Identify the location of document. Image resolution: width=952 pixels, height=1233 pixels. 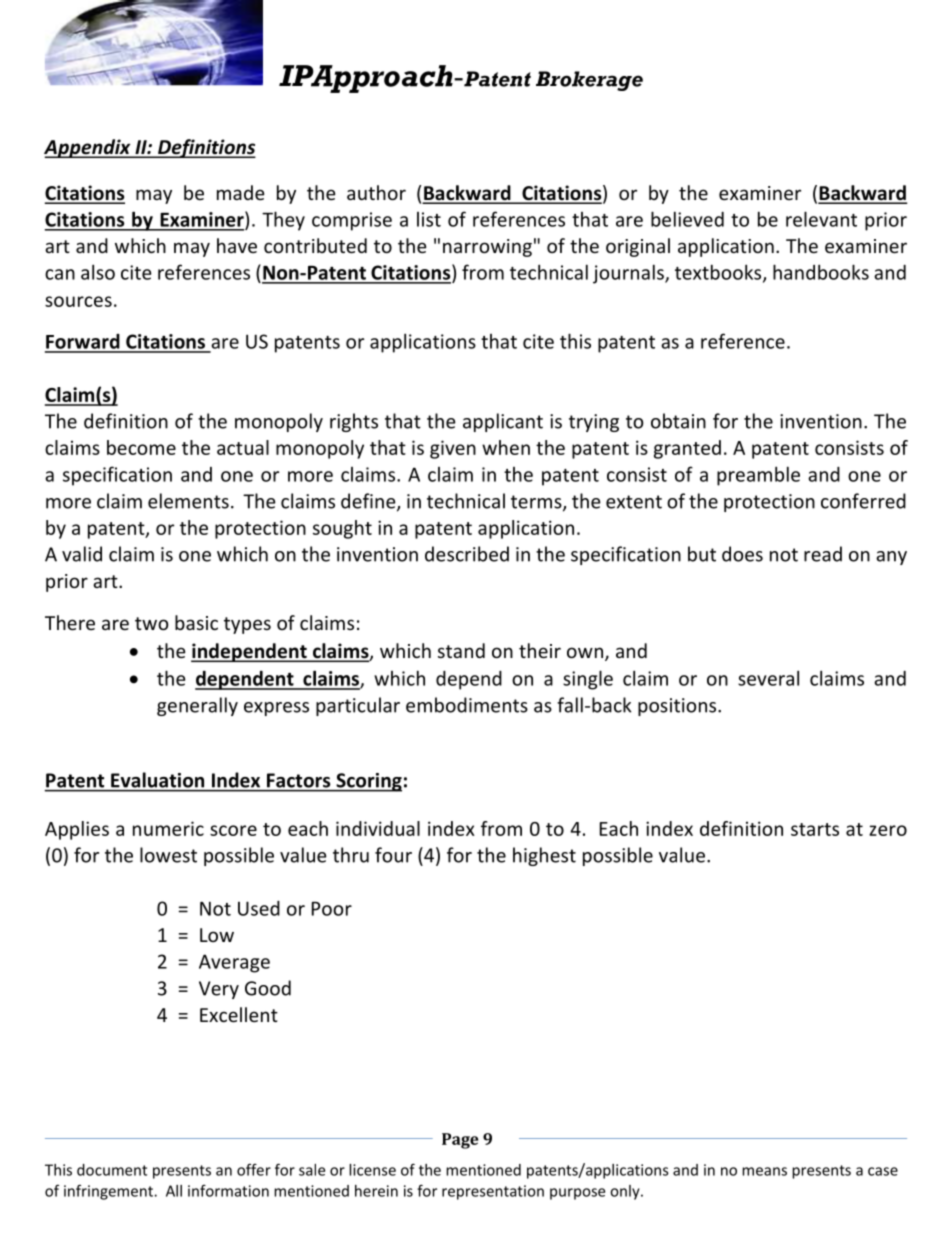
(112, 1170).
